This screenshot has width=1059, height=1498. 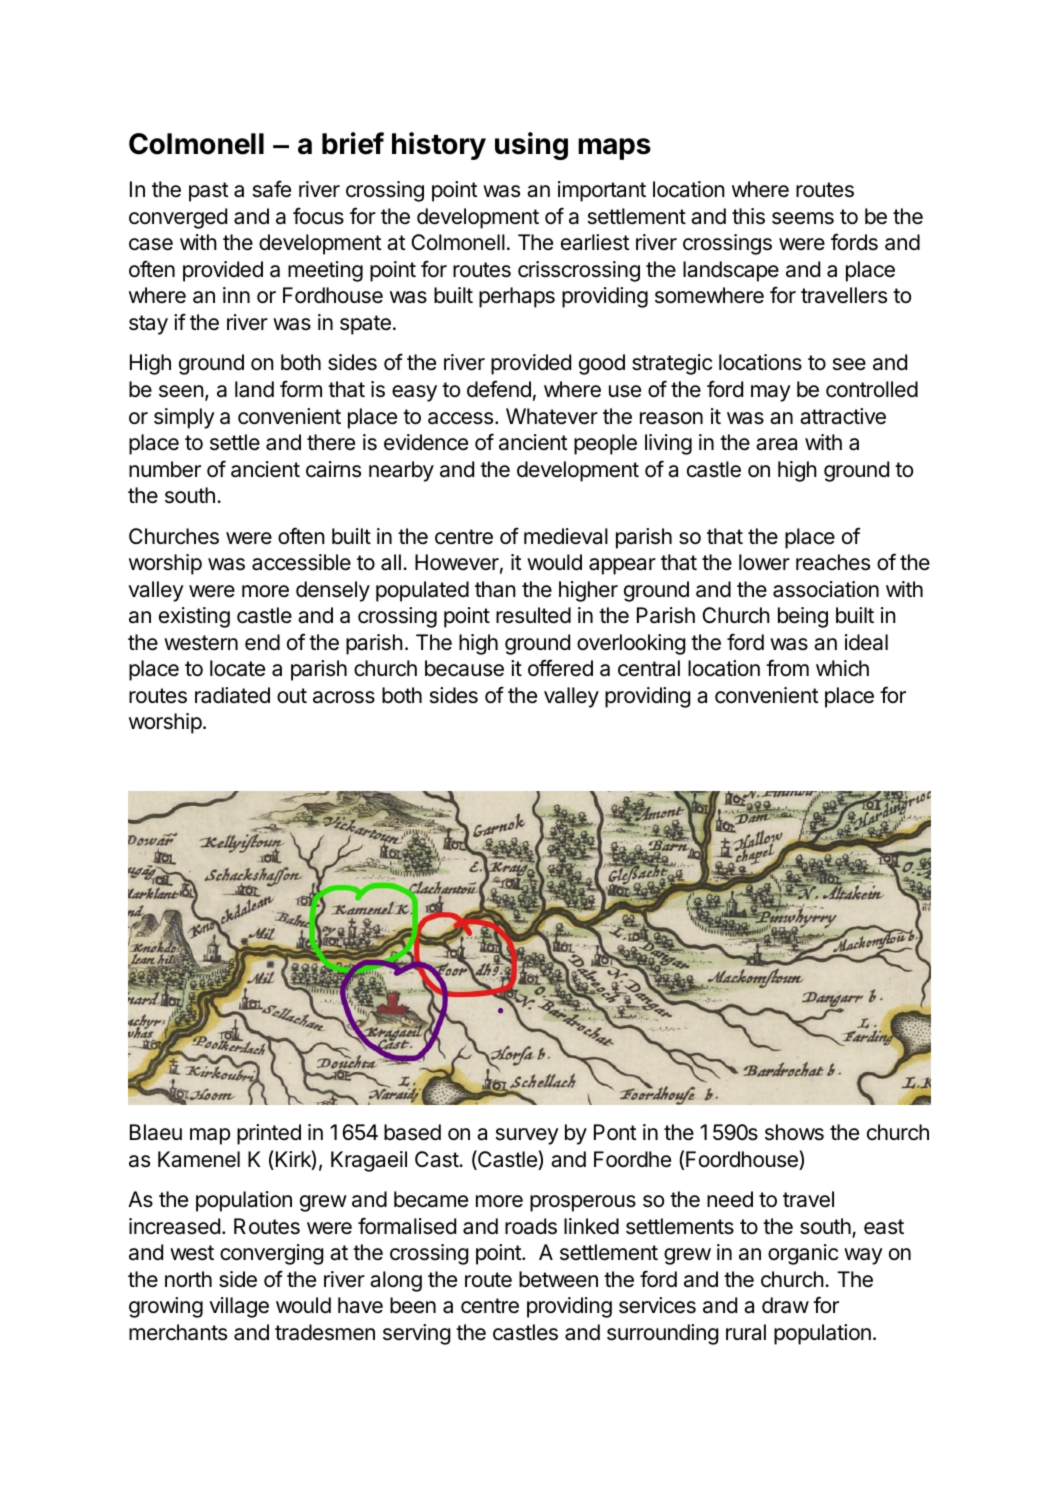 What do you see at coordinates (239, 1307) in the screenshot?
I see `village` at bounding box center [239, 1307].
